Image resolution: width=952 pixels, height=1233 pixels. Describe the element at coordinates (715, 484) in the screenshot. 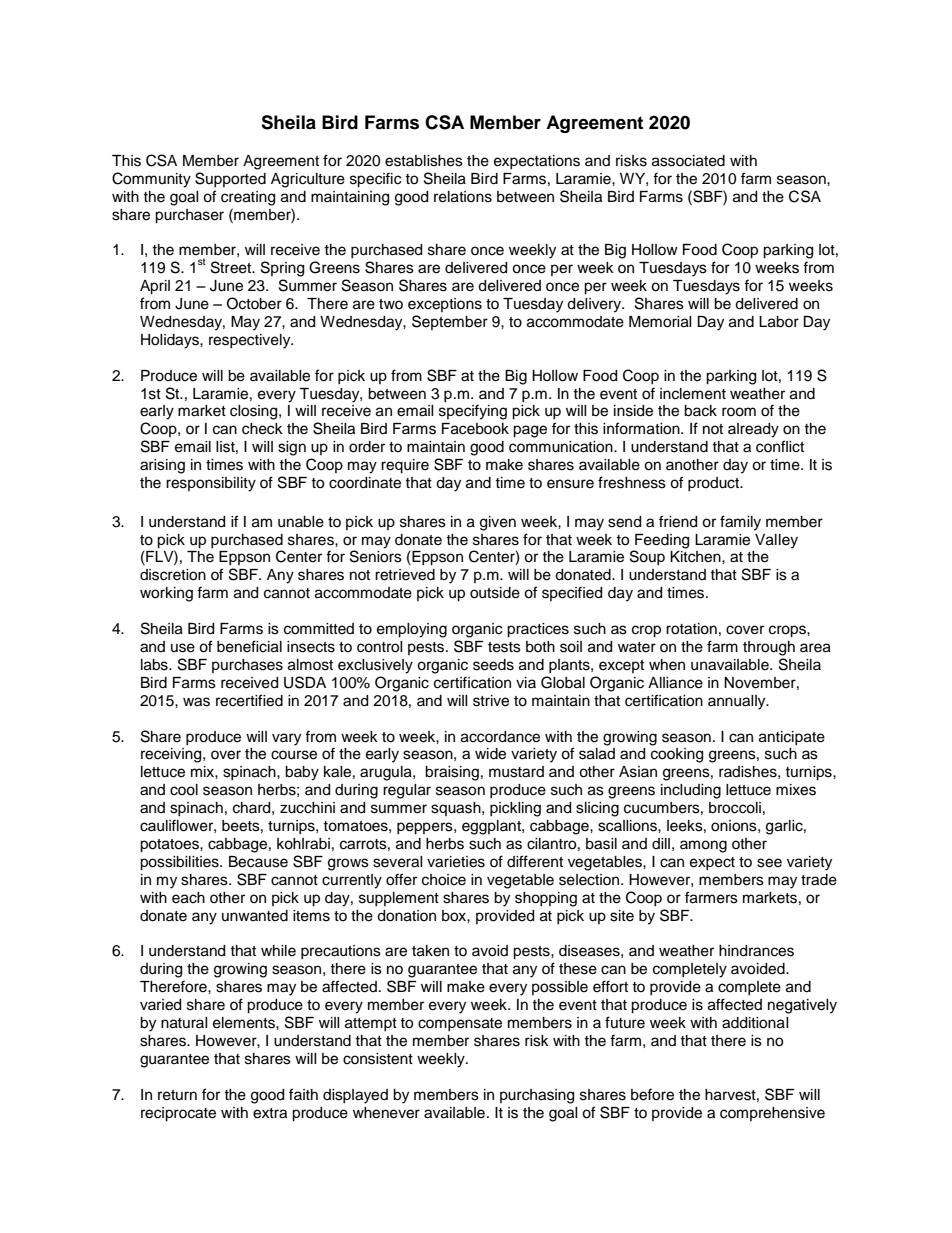

I see `product` at that location.
